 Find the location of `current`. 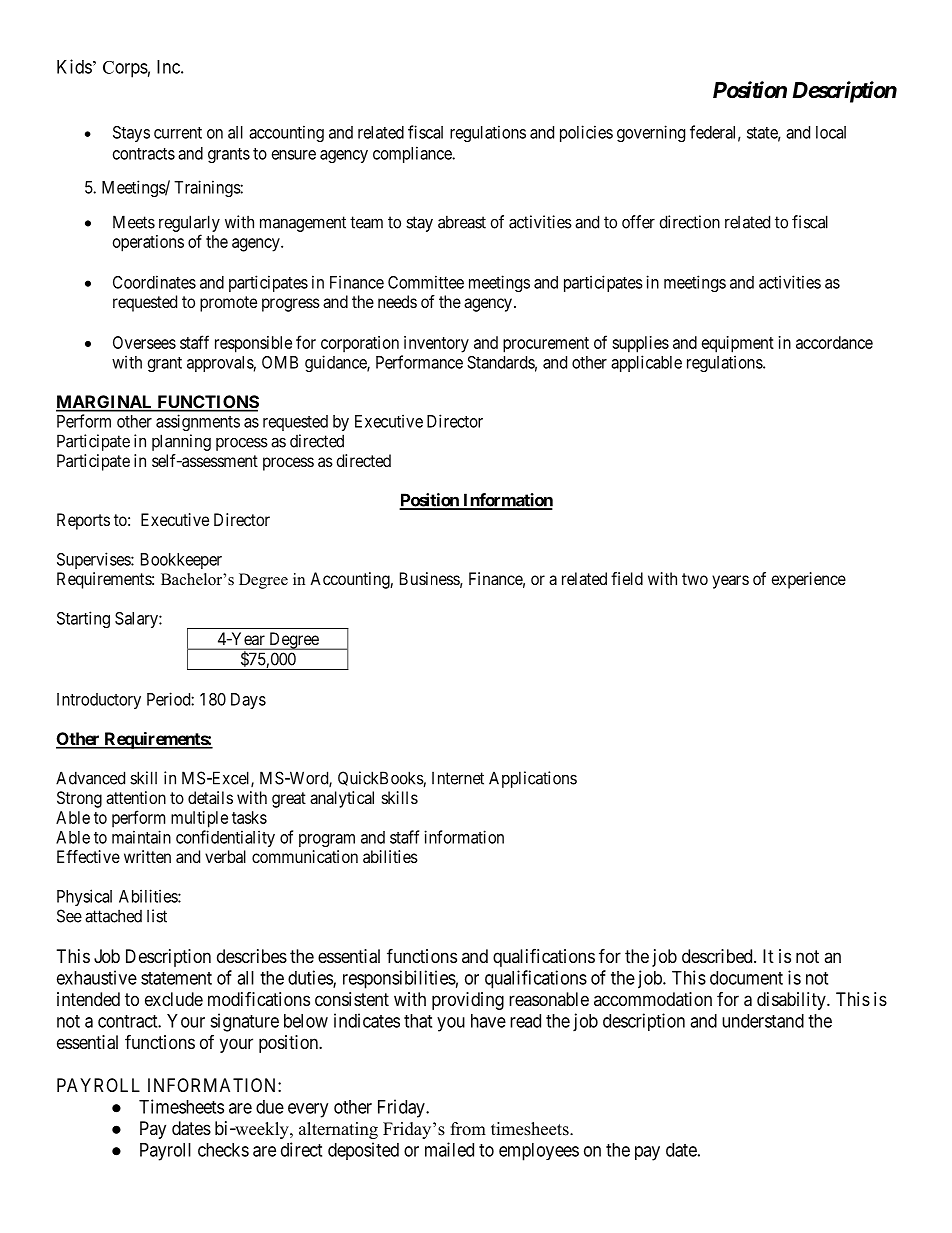

current is located at coordinates (178, 133).
